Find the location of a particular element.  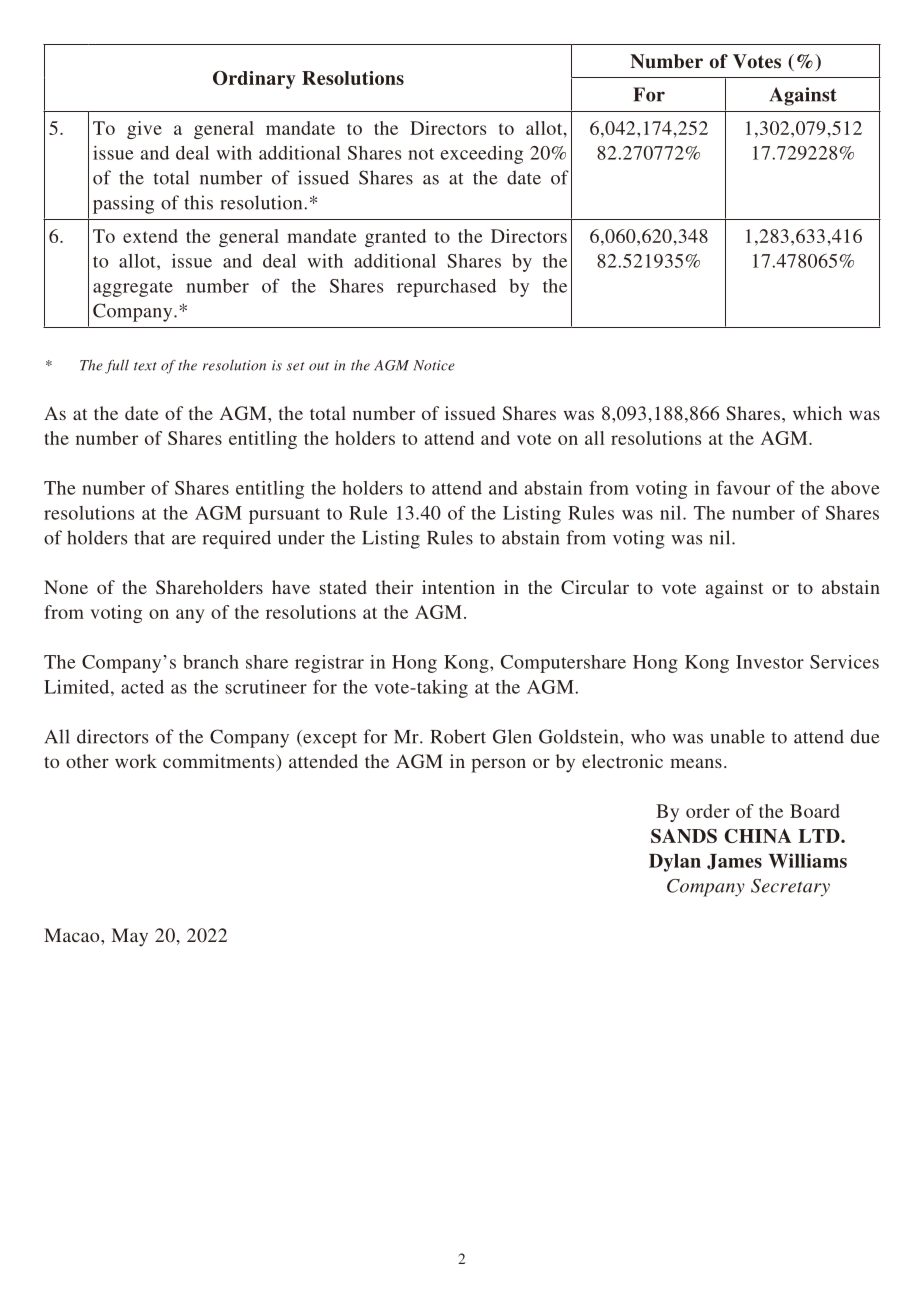

that is located at coordinates (149, 537).
